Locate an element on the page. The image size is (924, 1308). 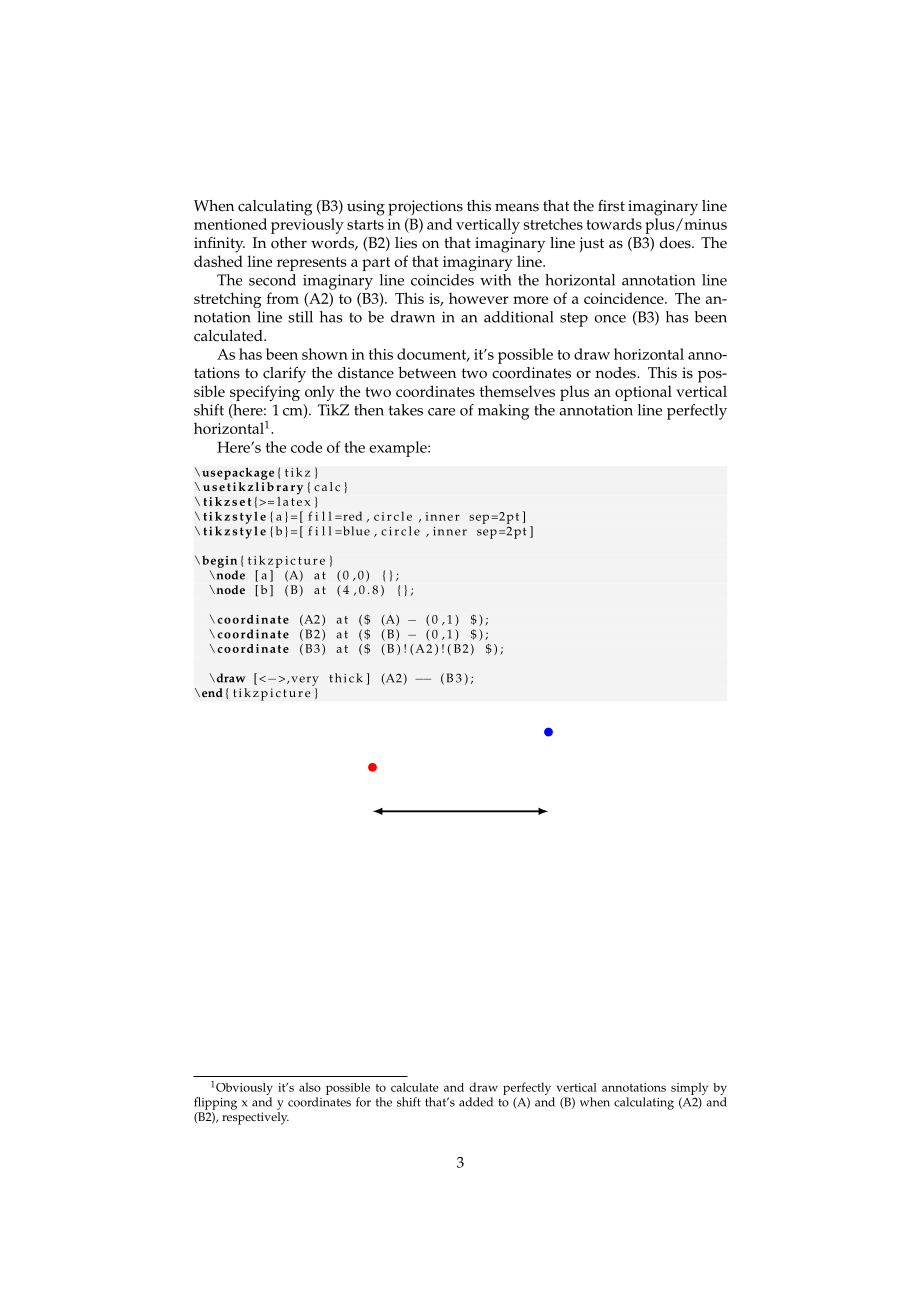
simply is located at coordinates (689, 1090).
